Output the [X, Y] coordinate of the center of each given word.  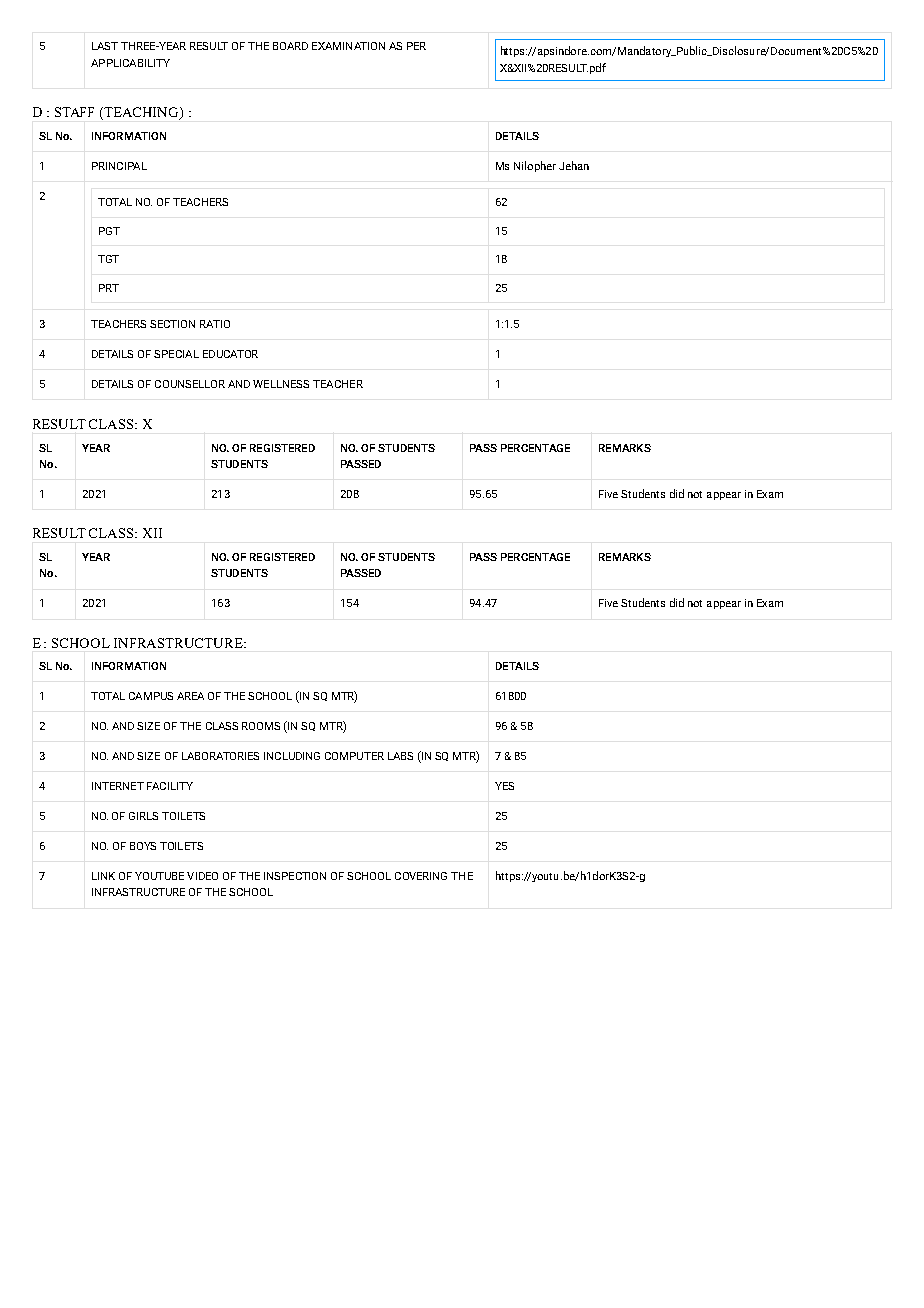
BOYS [143, 846]
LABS [400, 756]
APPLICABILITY [130, 63]
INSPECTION [295, 876]
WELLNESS [281, 384]
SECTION [172, 324]
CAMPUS [151, 696]
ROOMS [261, 726]
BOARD [290, 46]
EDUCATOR [230, 354]
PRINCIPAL [119, 166]
